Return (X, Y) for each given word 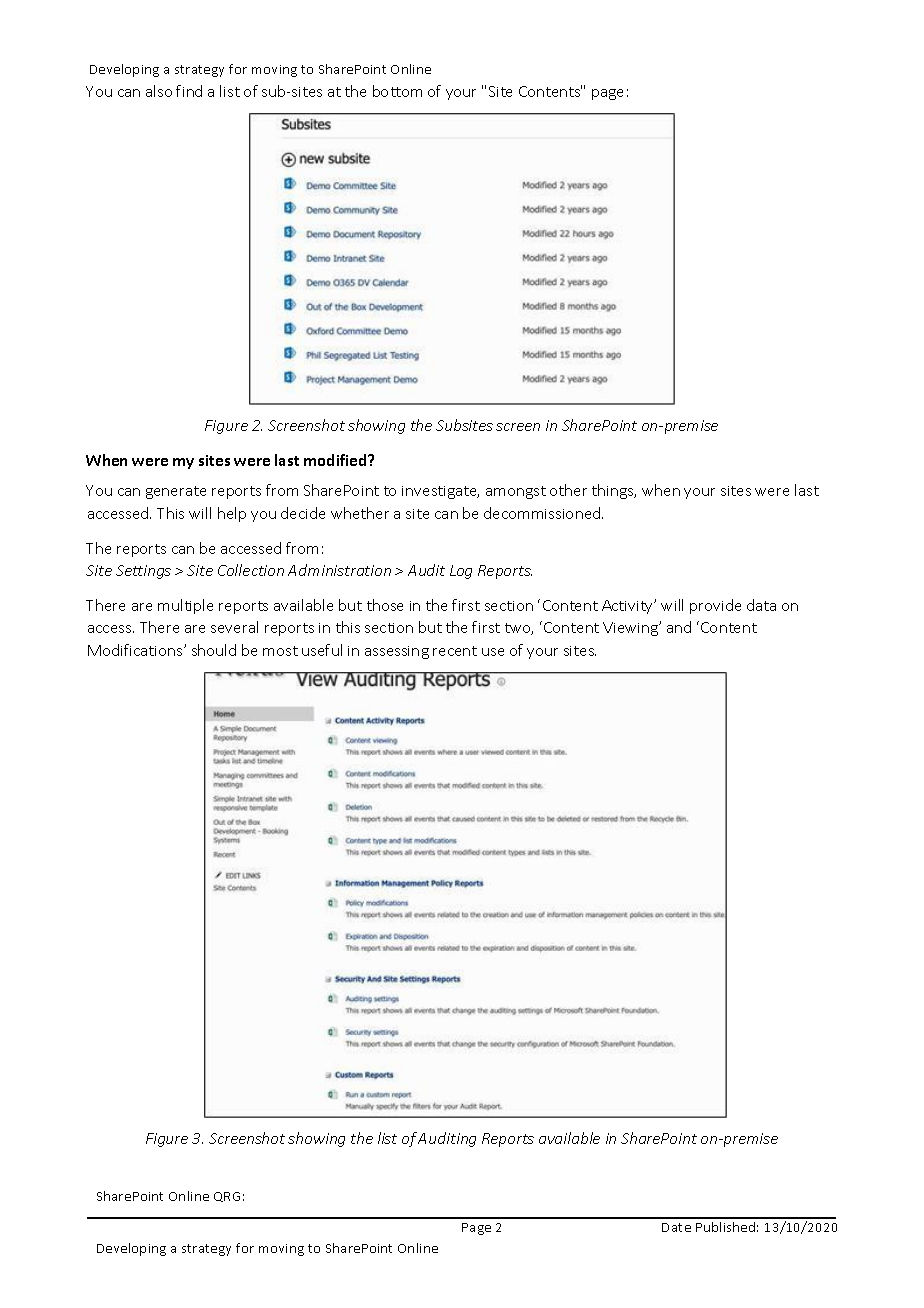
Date (676, 1227)
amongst (516, 492)
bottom (397, 91)
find (189, 91)
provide (715, 606)
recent (455, 651)
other (568, 490)
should (214, 650)
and (679, 627)
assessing (397, 652)
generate (176, 492)
